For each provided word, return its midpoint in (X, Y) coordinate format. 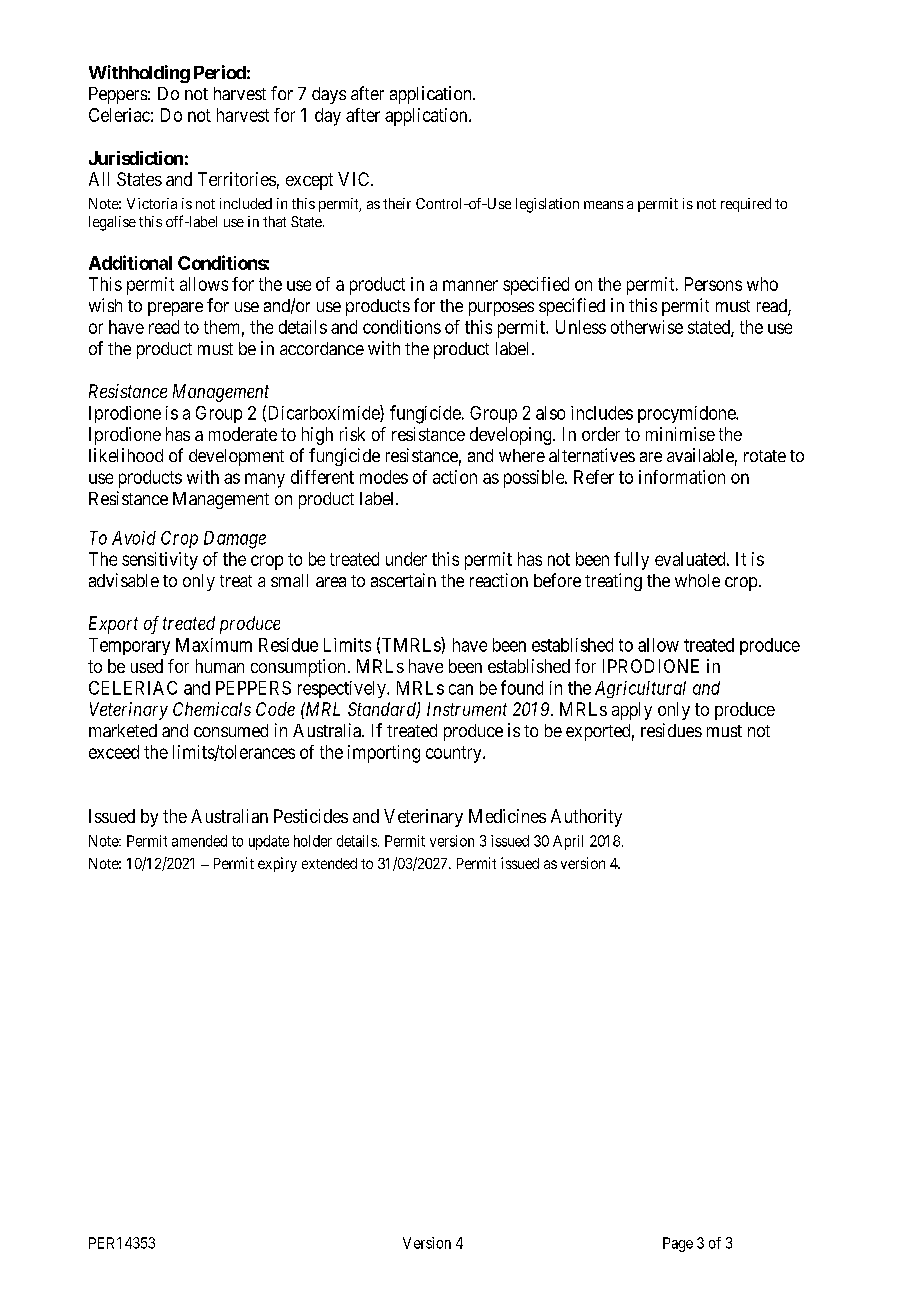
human (220, 666)
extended (329, 863)
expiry (277, 864)
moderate (243, 434)
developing (512, 436)
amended (199, 841)
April (568, 842)
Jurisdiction (136, 158)
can (461, 689)
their (397, 203)
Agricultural (640, 689)
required (746, 205)
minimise (680, 434)
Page (678, 1244)
